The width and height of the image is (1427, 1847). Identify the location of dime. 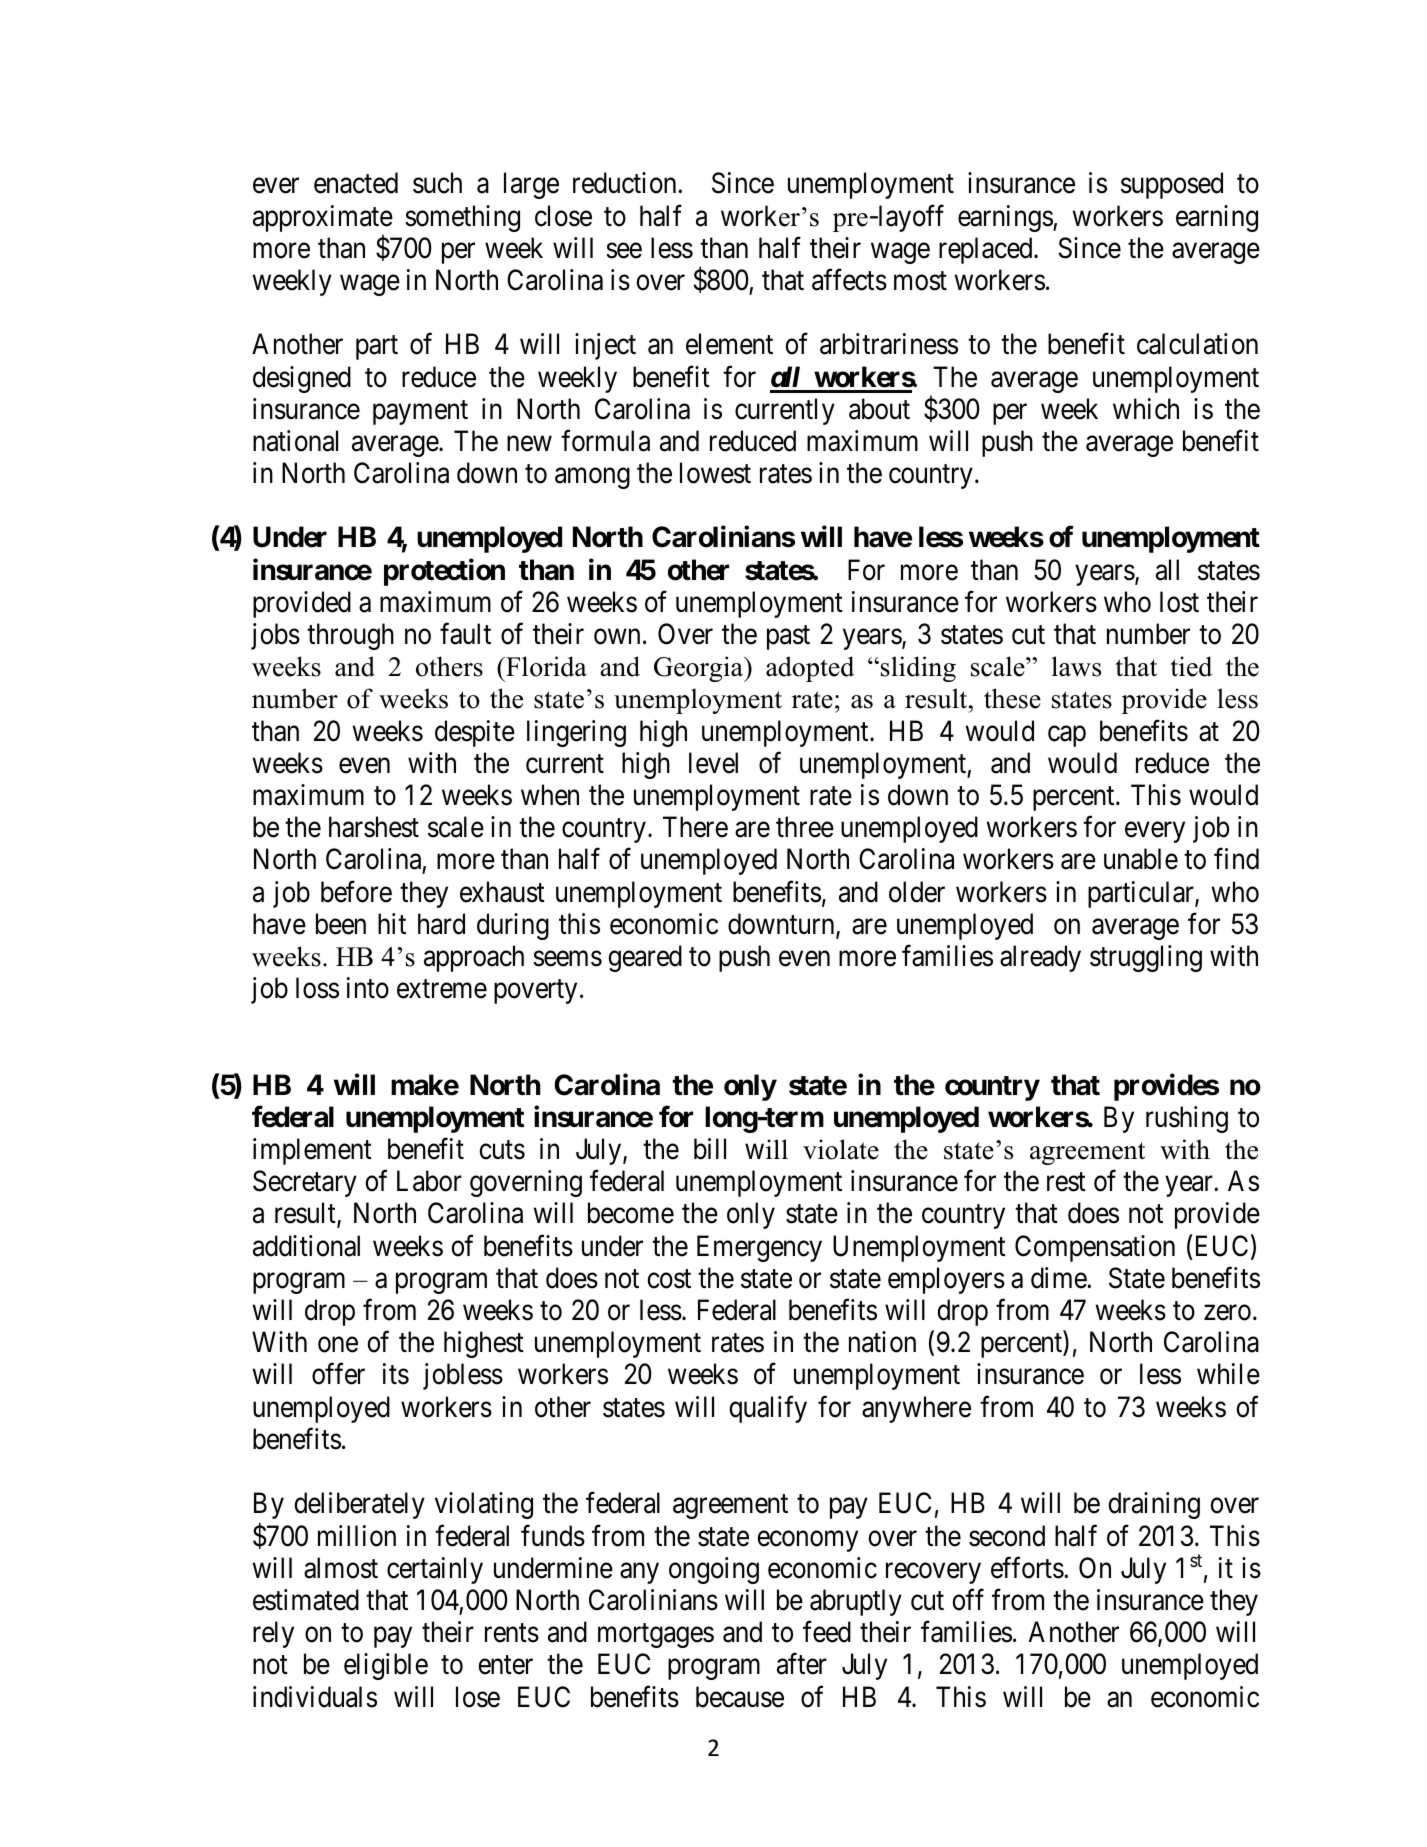
(1059, 1278).
